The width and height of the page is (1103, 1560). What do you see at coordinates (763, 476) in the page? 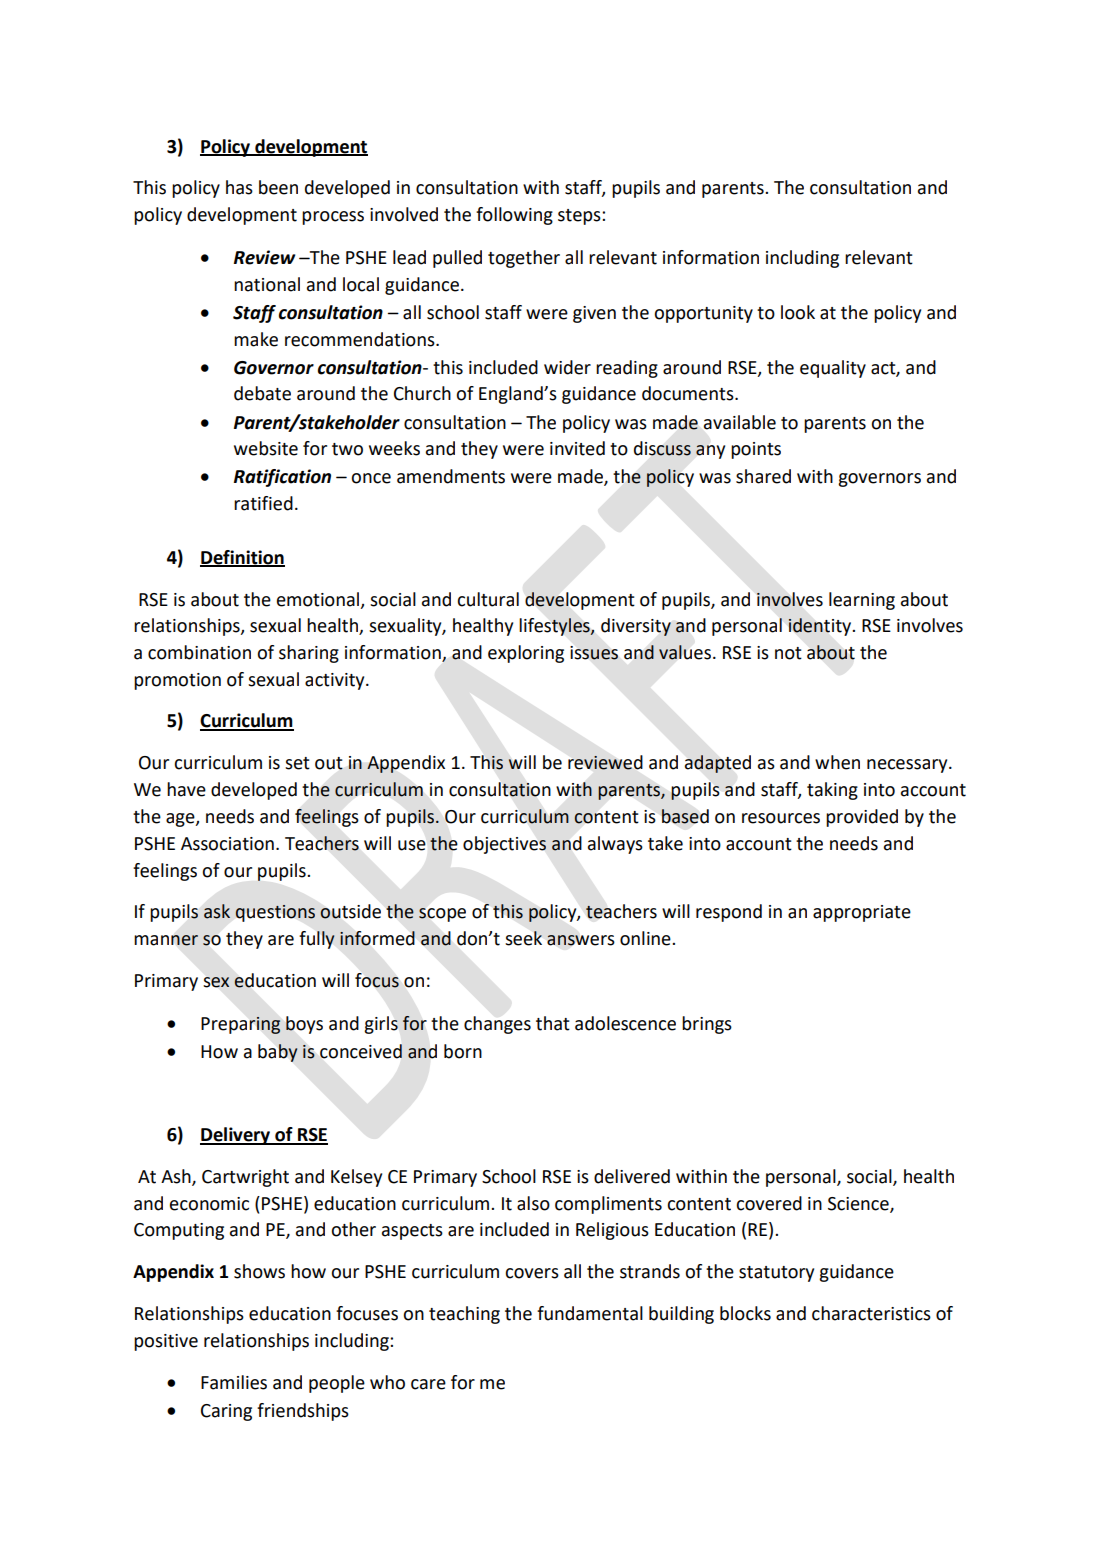
I see `shared` at bounding box center [763, 476].
